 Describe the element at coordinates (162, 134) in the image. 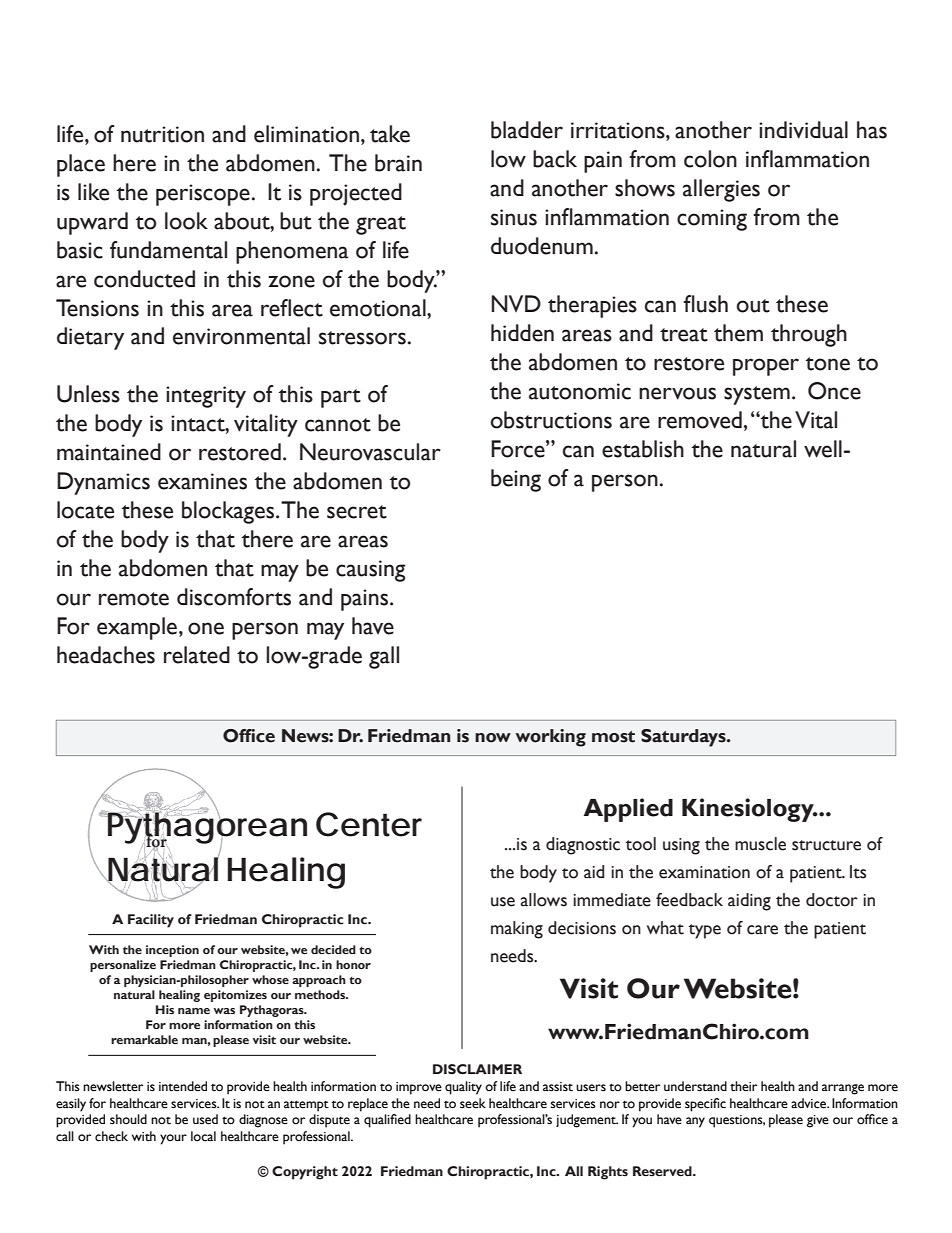

I see `nutrition` at that location.
